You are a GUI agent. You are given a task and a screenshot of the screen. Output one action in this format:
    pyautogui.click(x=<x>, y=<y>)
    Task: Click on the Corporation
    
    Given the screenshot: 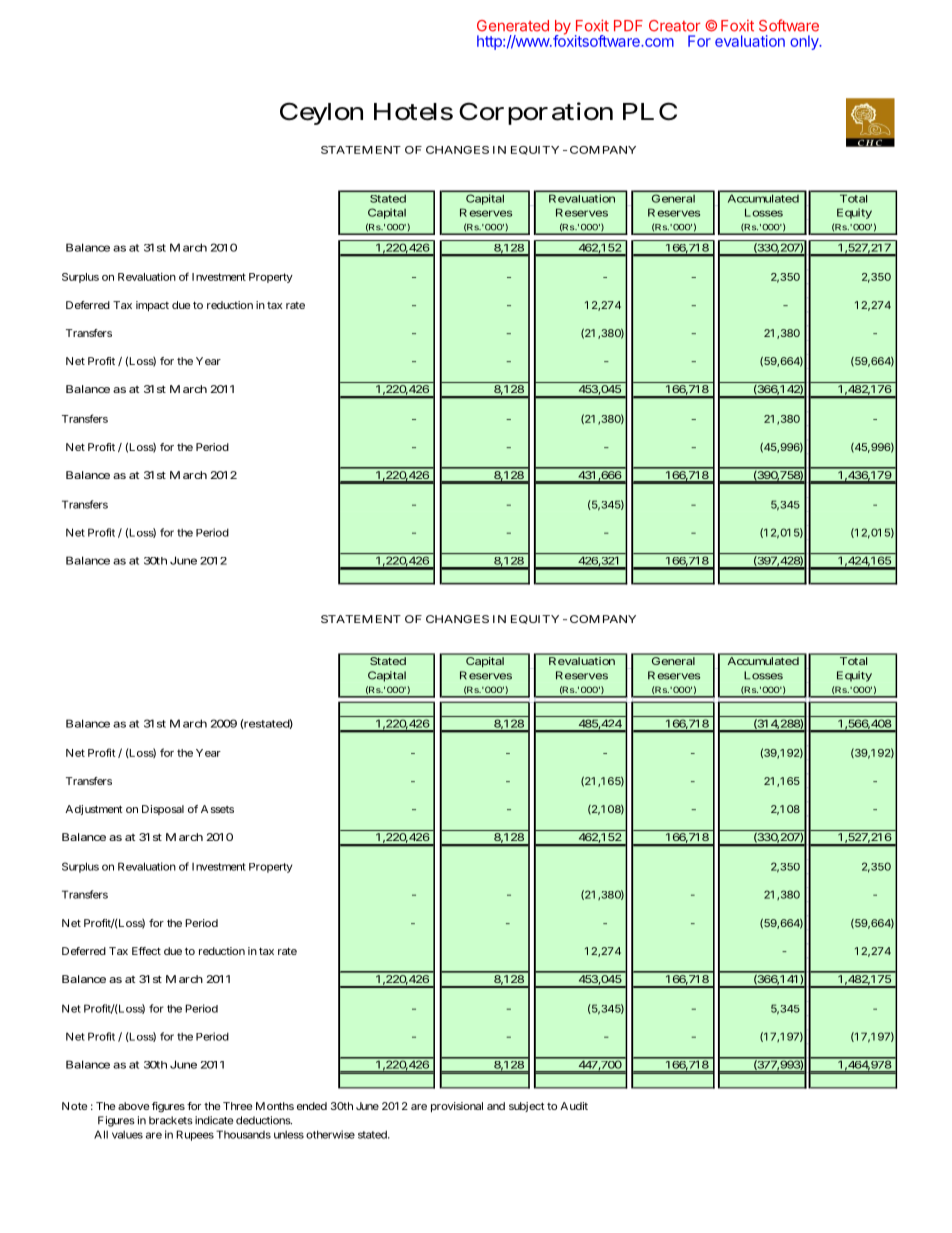 What is the action you would take?
    pyautogui.click(x=536, y=113)
